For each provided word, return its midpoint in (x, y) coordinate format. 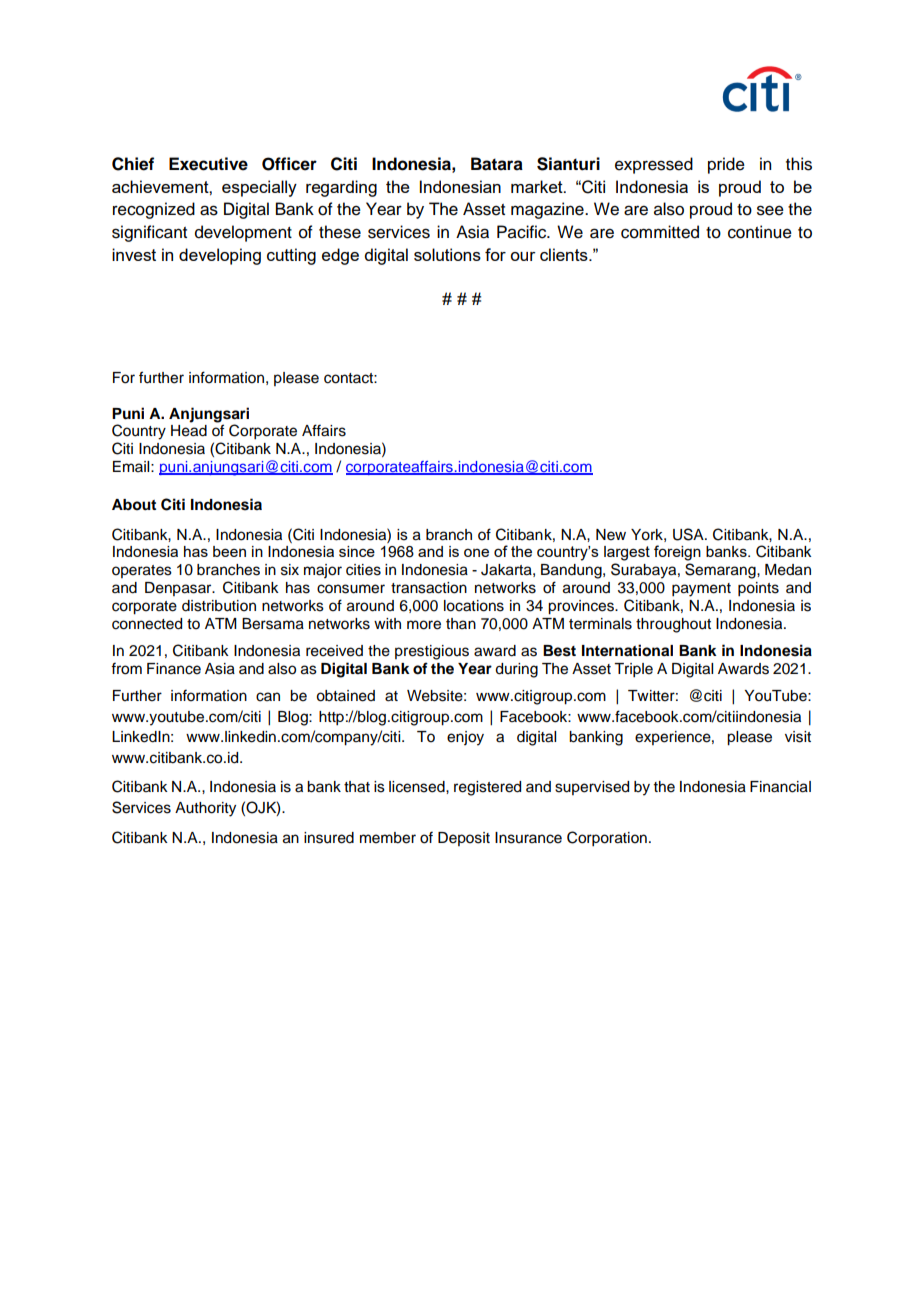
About (134, 505)
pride (726, 165)
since (357, 551)
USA (689, 534)
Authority (205, 809)
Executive (208, 164)
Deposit (464, 839)
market (538, 186)
